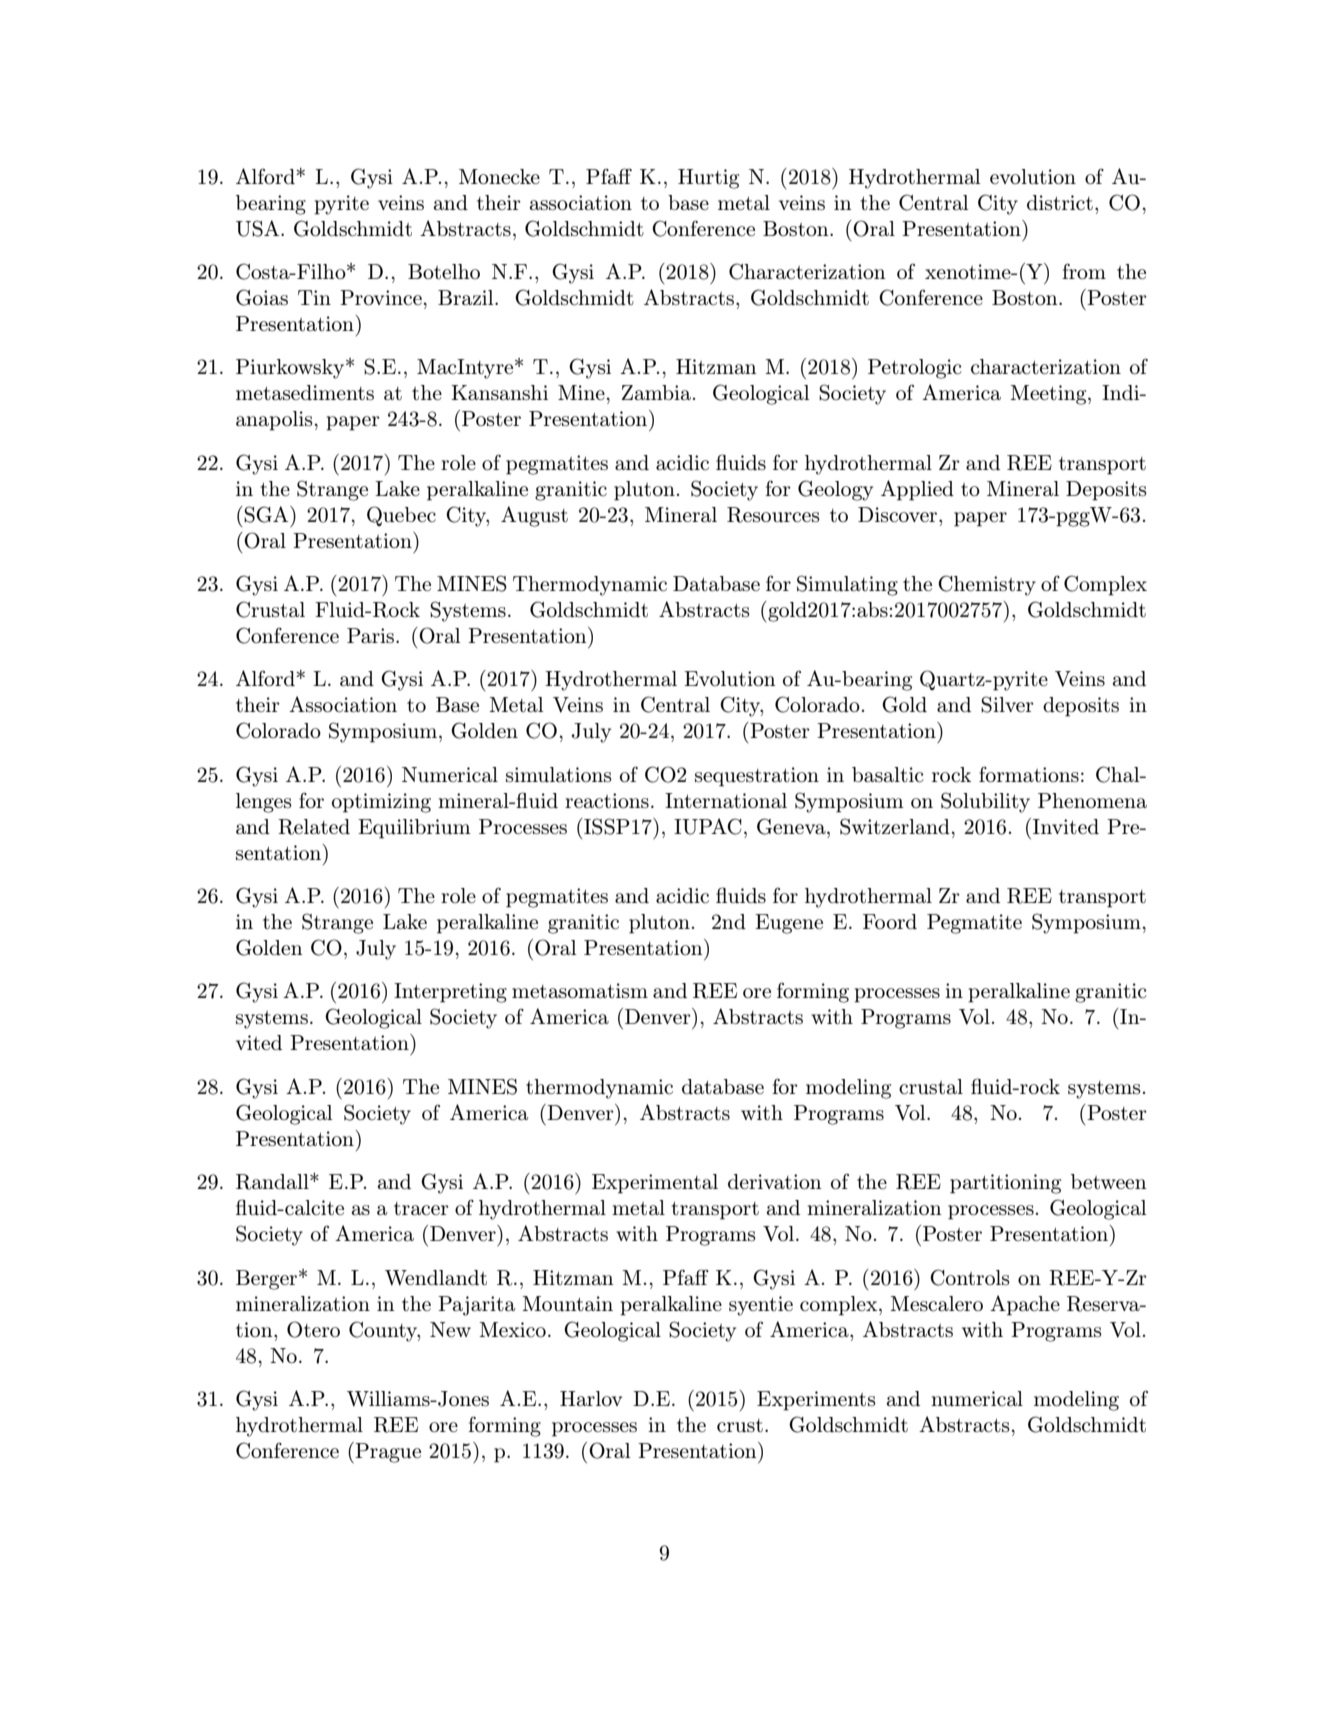  What do you see at coordinates (381, 803) in the document?
I see `optimizing` at bounding box center [381, 803].
